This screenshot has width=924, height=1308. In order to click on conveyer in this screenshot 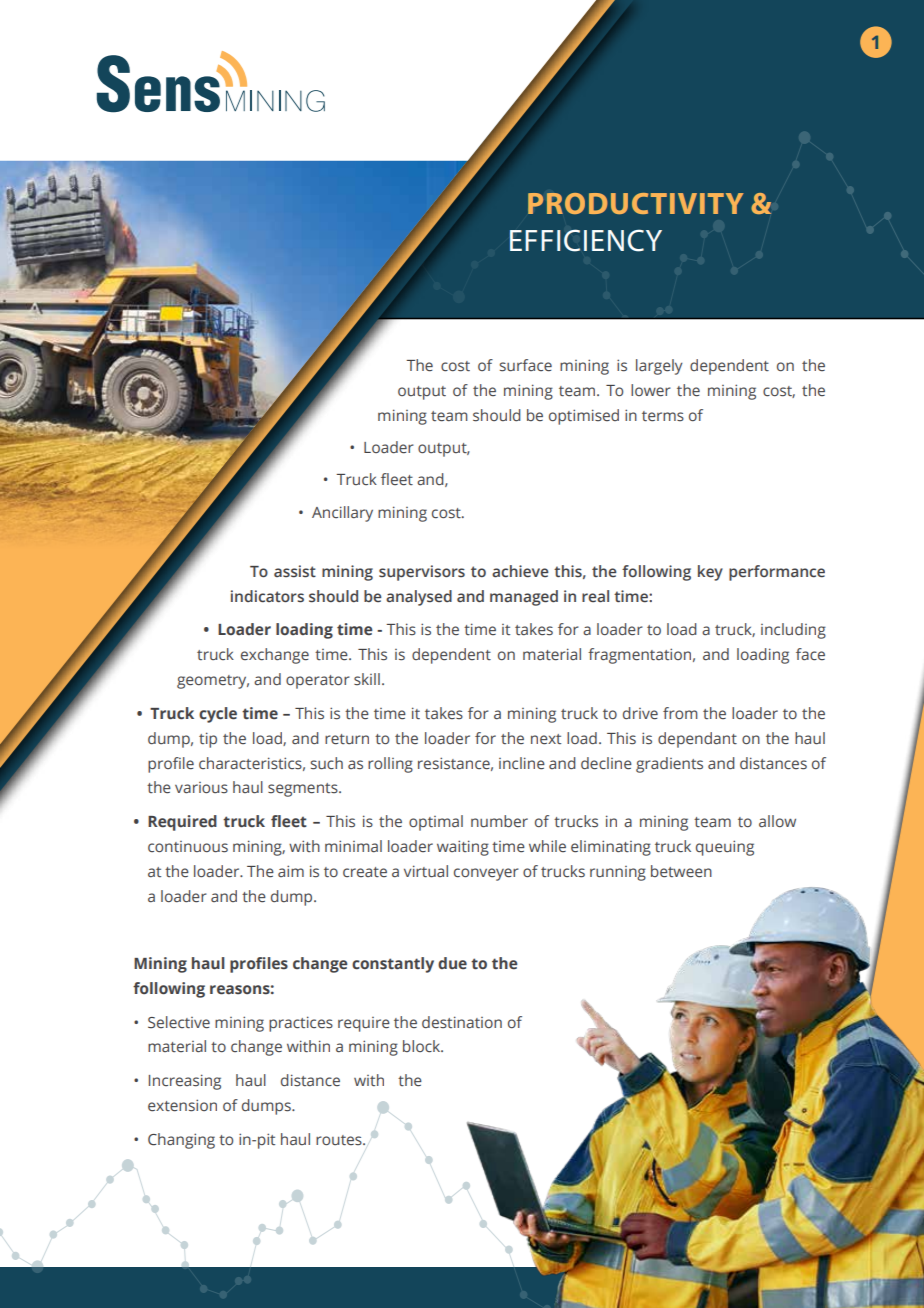, I will do `click(486, 874)`.
